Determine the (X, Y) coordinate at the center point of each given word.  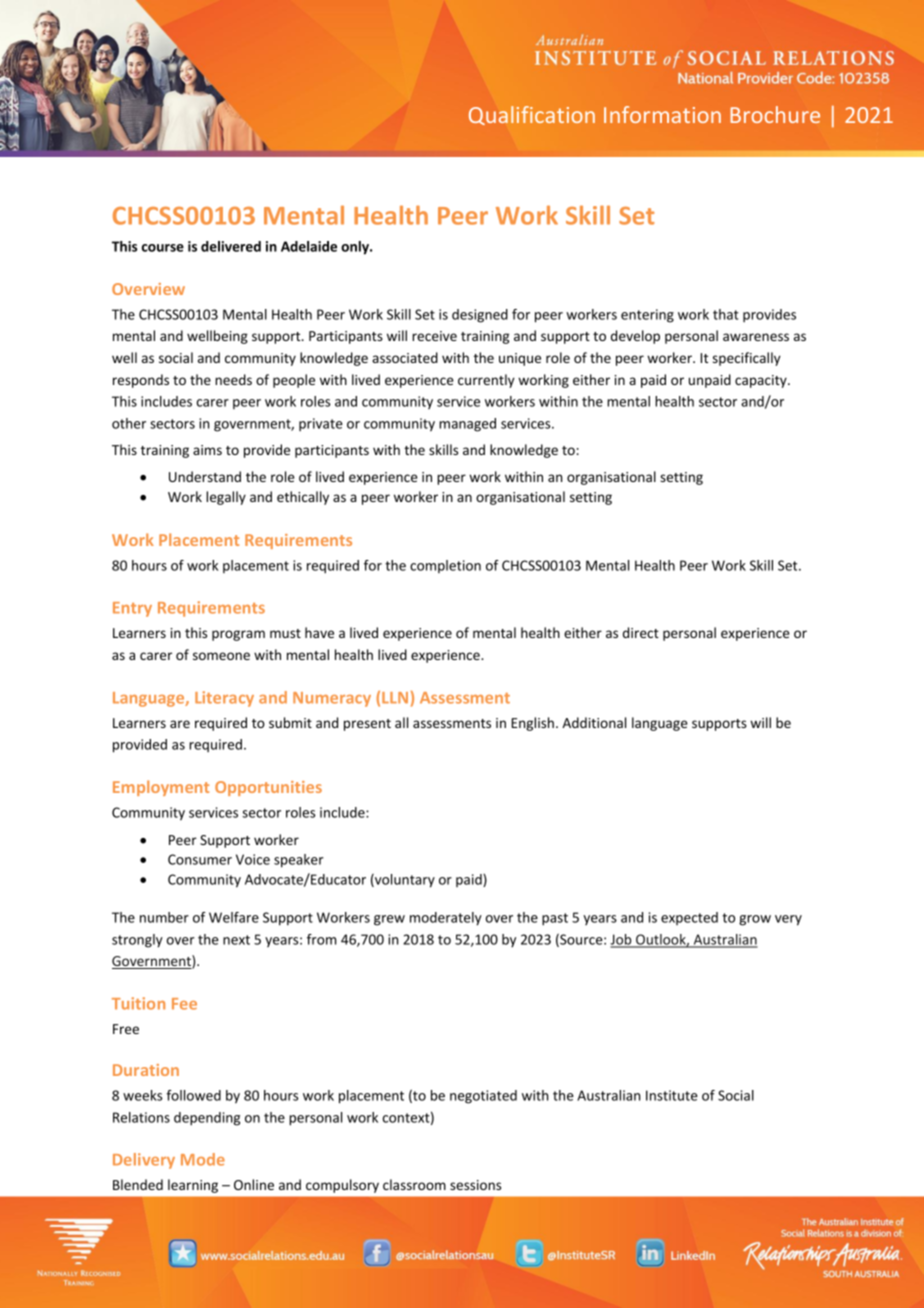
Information (662, 114)
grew (389, 920)
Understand (205, 476)
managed (467, 425)
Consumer (200, 859)
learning (193, 1186)
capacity (762, 381)
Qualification (532, 115)
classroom (414, 1184)
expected (689, 918)
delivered (231, 246)
